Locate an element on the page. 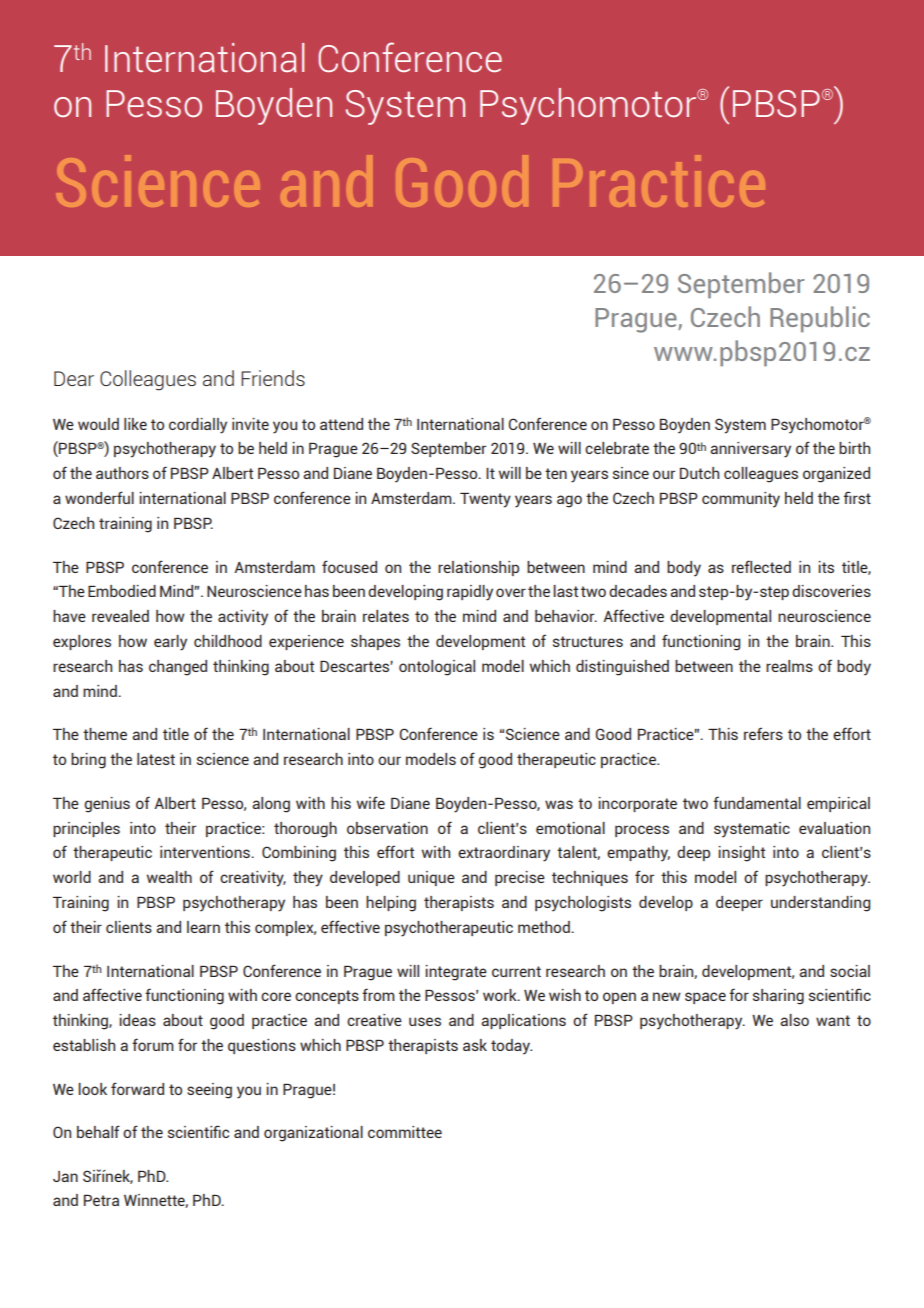 Image resolution: width=924 pixels, height=1308 pixels. reflected is located at coordinates (761, 566).
